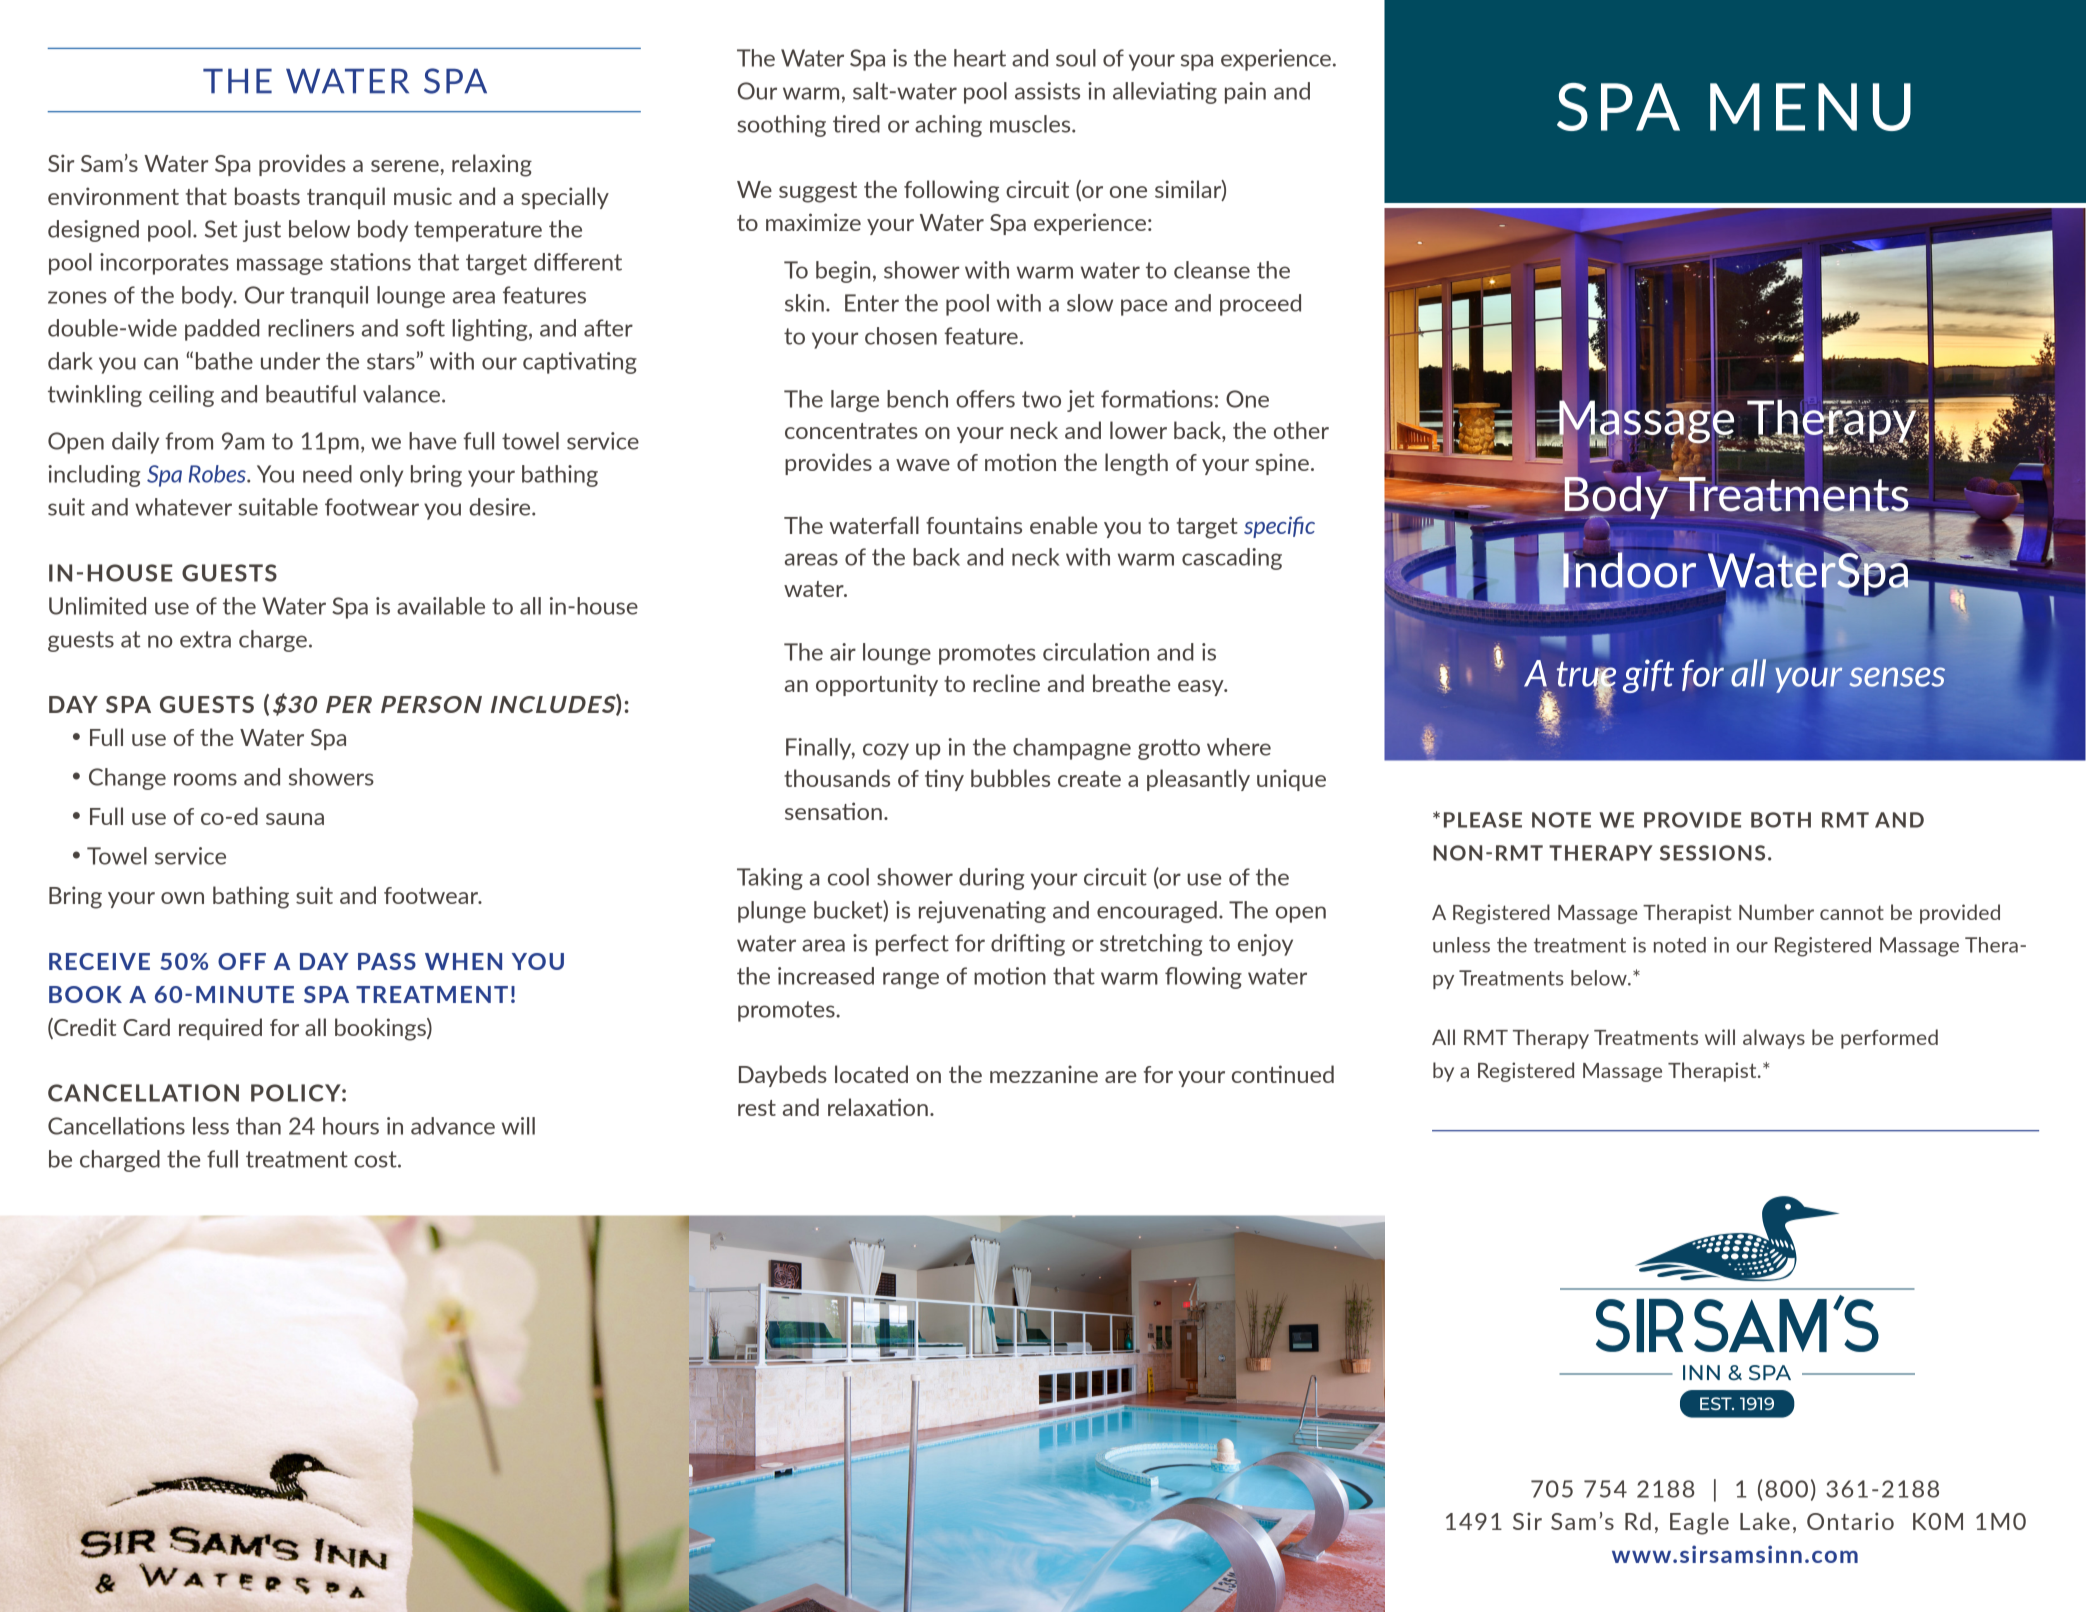 The width and height of the screenshot is (2086, 1612). I want to click on cost, so click(376, 1159).
